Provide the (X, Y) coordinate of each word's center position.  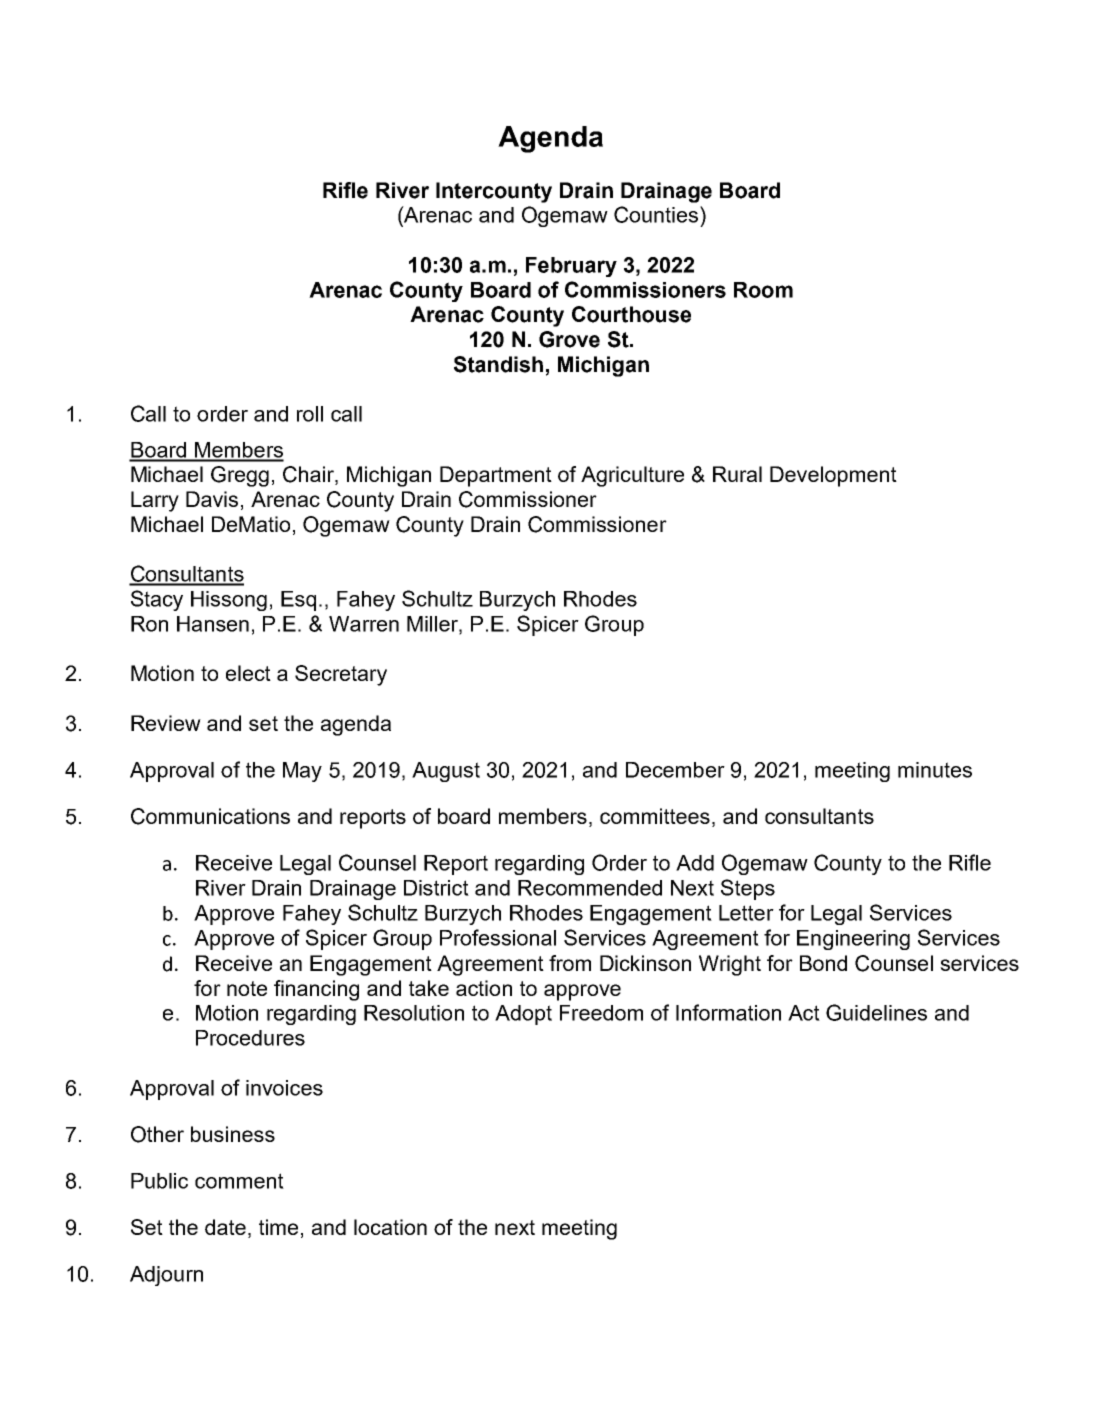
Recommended (590, 888)
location (390, 1227)
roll (310, 414)
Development (833, 476)
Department (496, 476)
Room (763, 290)
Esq (298, 601)
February (571, 267)
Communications (210, 816)
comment (239, 1181)
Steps (748, 889)
